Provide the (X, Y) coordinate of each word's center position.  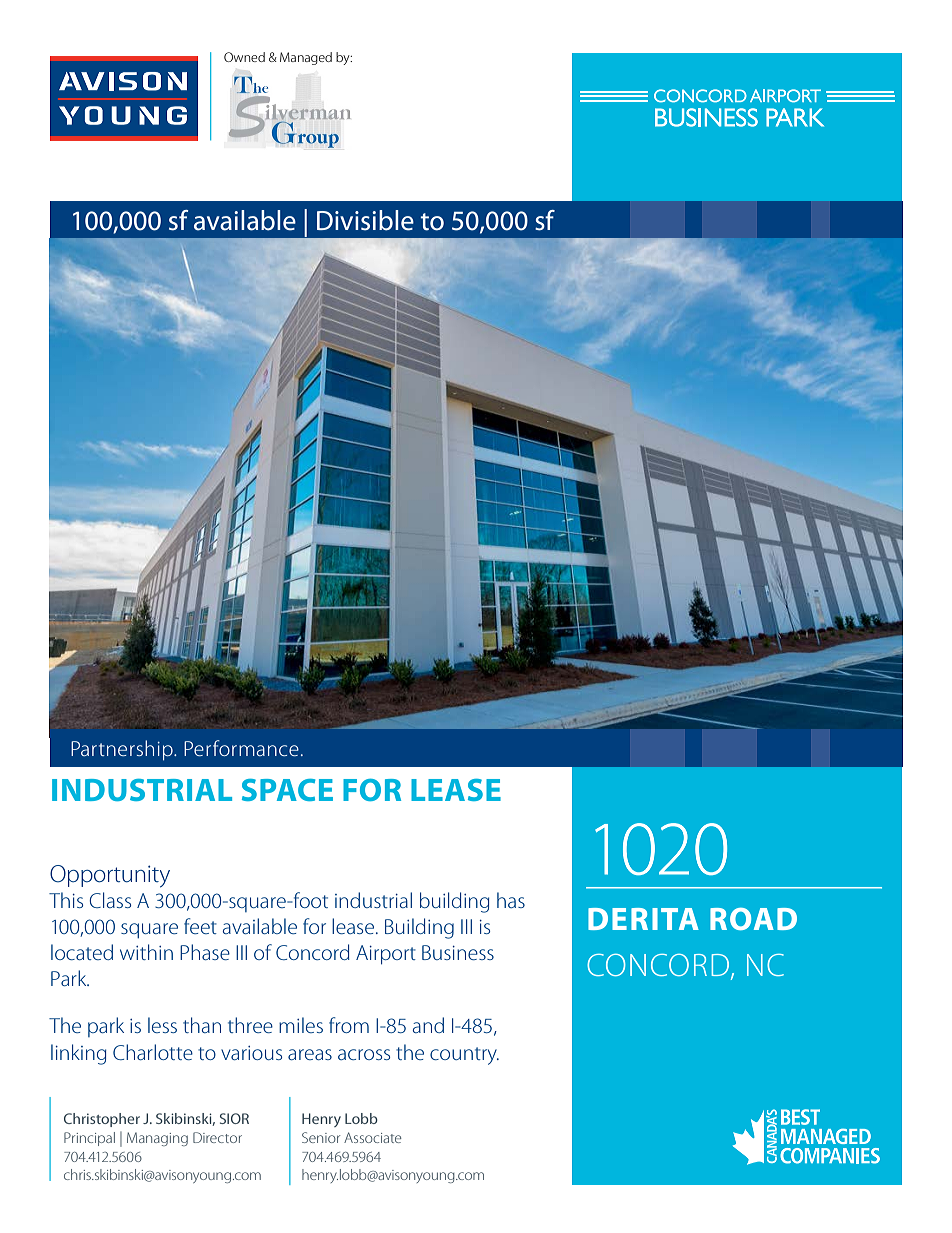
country (464, 1056)
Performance (241, 748)
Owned (244, 57)
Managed (306, 58)
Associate (373, 1137)
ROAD (753, 919)
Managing (157, 1139)
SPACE (287, 790)
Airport (386, 955)
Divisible (365, 220)
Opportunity (110, 876)
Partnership (123, 750)
